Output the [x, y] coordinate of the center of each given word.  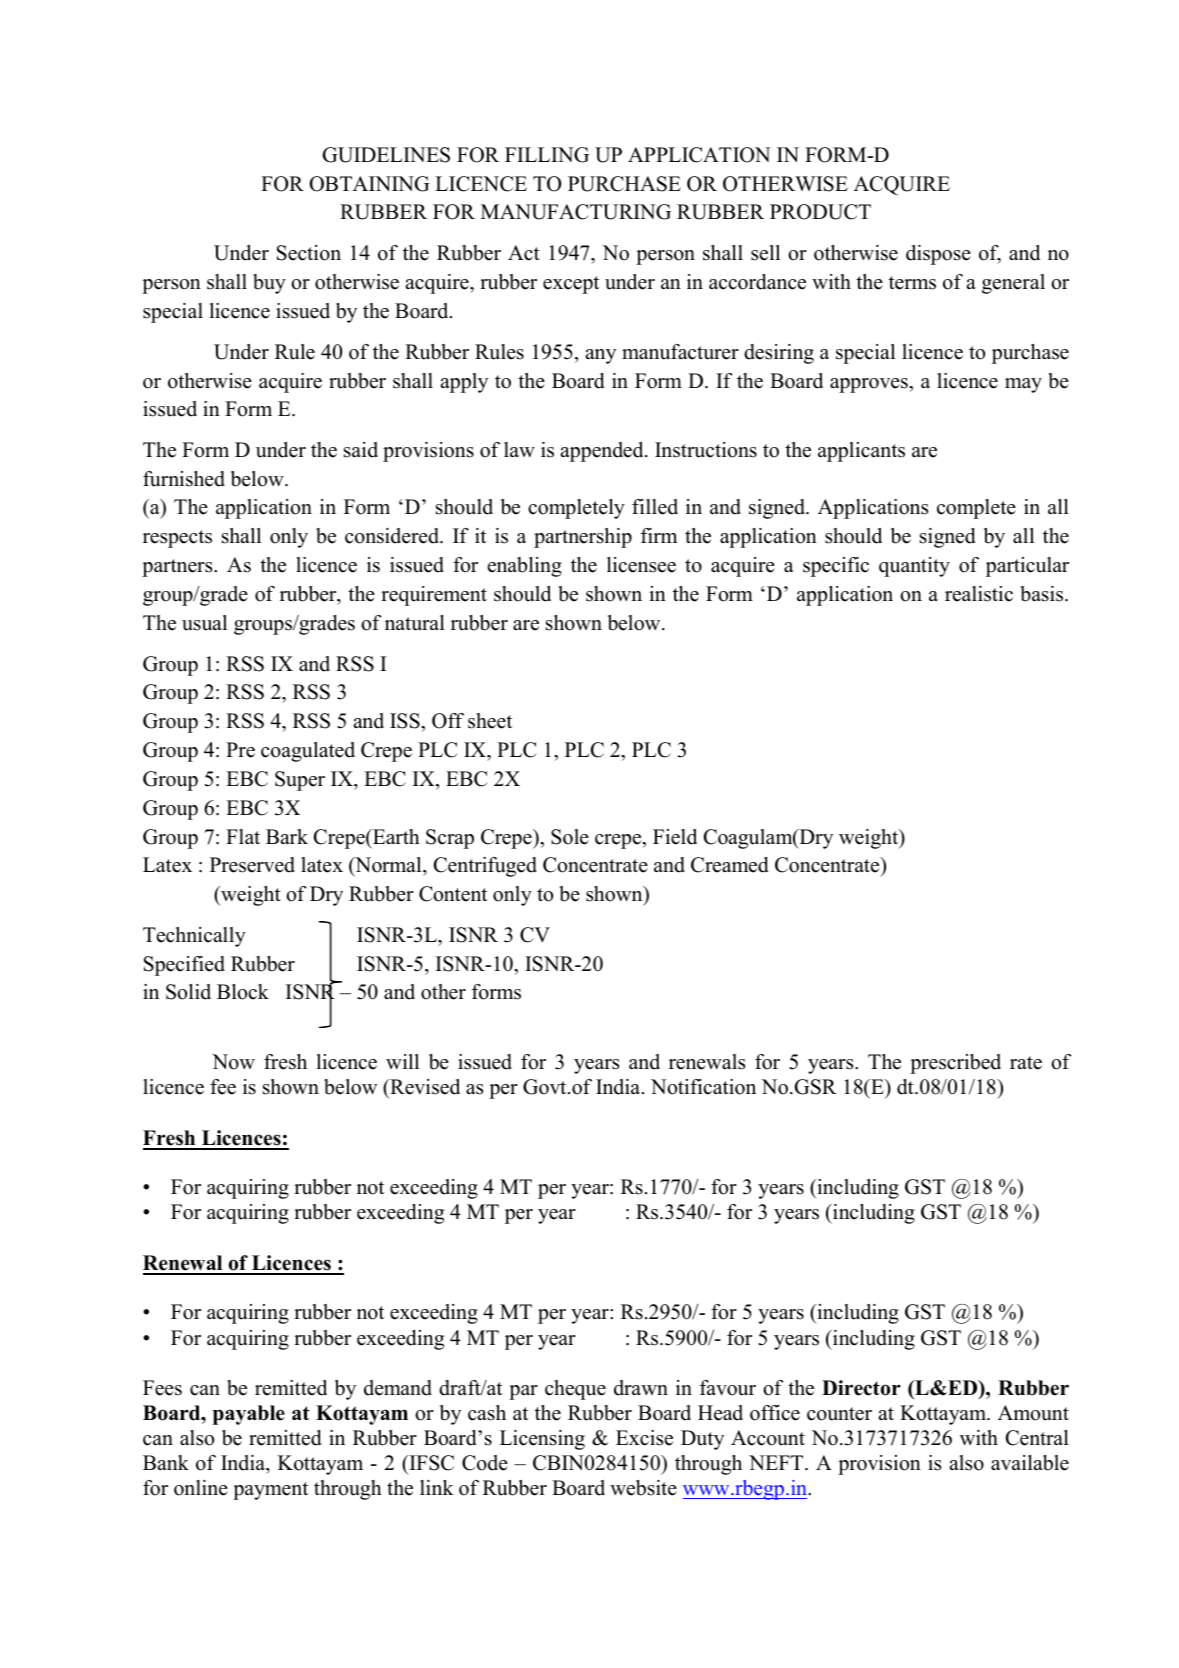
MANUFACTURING [576, 212]
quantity [914, 567]
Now [233, 1062]
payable [249, 1415]
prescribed [955, 1064]
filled [655, 507]
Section [309, 253]
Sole [570, 837]
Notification [703, 1087]
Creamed [729, 865]
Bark [287, 836]
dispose [938, 255]
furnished [184, 479]
